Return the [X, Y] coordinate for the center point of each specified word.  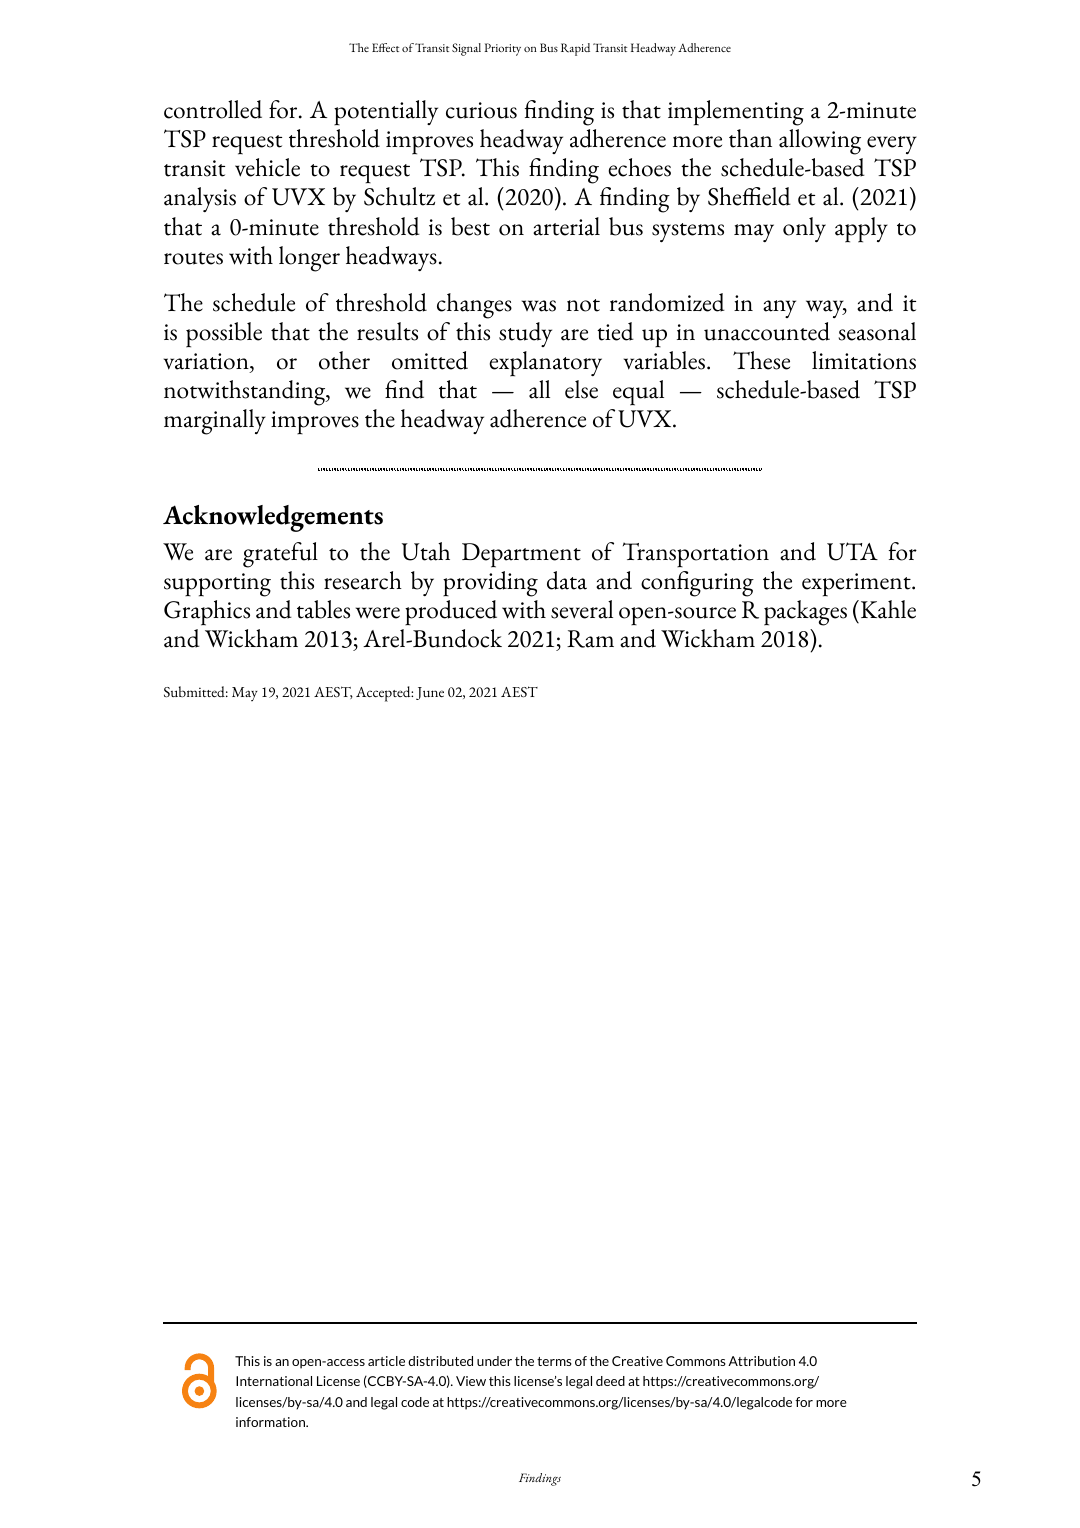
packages [805, 613]
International [274, 1381]
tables [323, 609]
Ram [590, 639]
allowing [820, 142]
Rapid [575, 49]
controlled [213, 109]
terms [554, 1361]
